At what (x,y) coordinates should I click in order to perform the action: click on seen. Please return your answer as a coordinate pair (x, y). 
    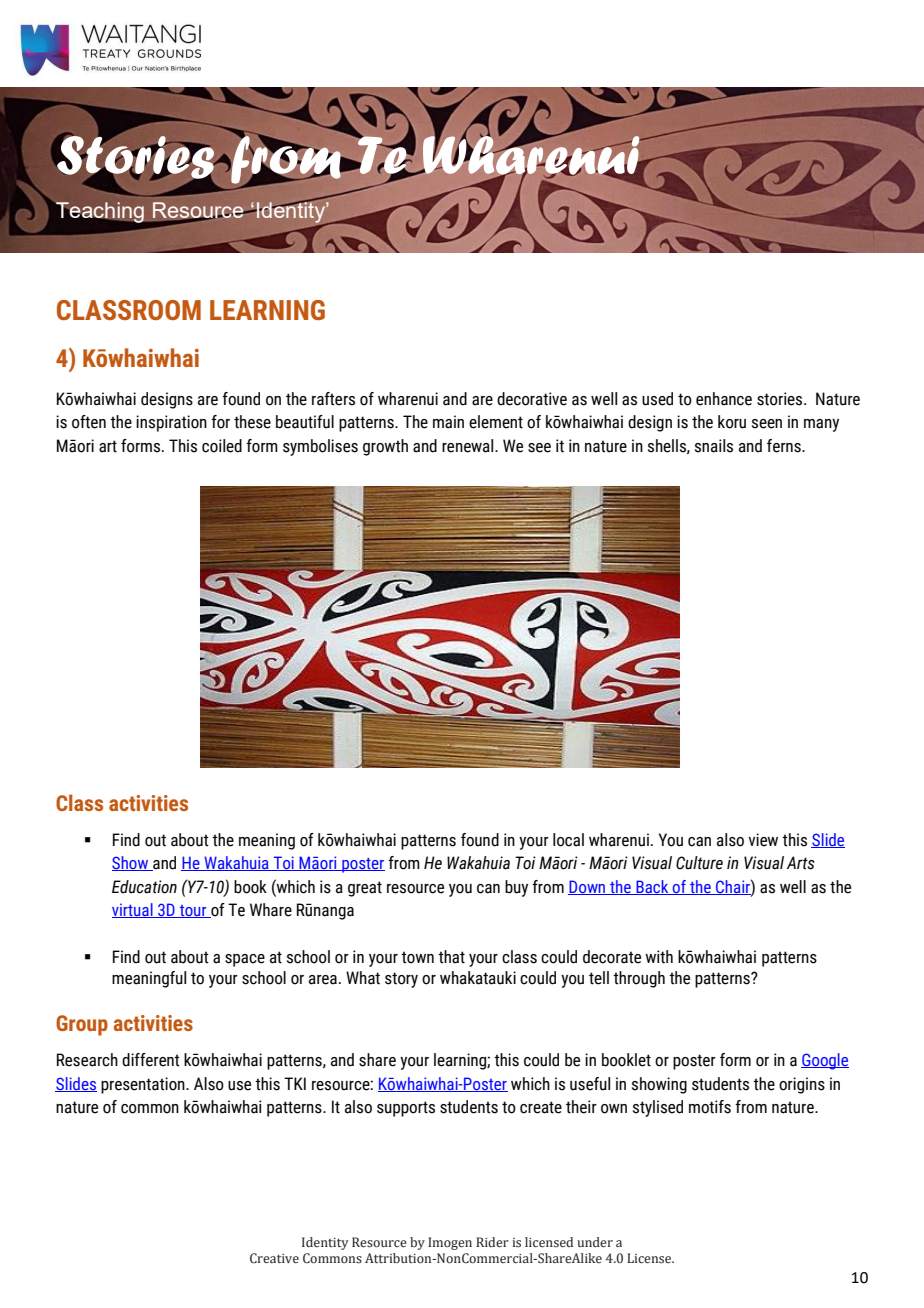
    Looking at the image, I should click on (767, 424).
